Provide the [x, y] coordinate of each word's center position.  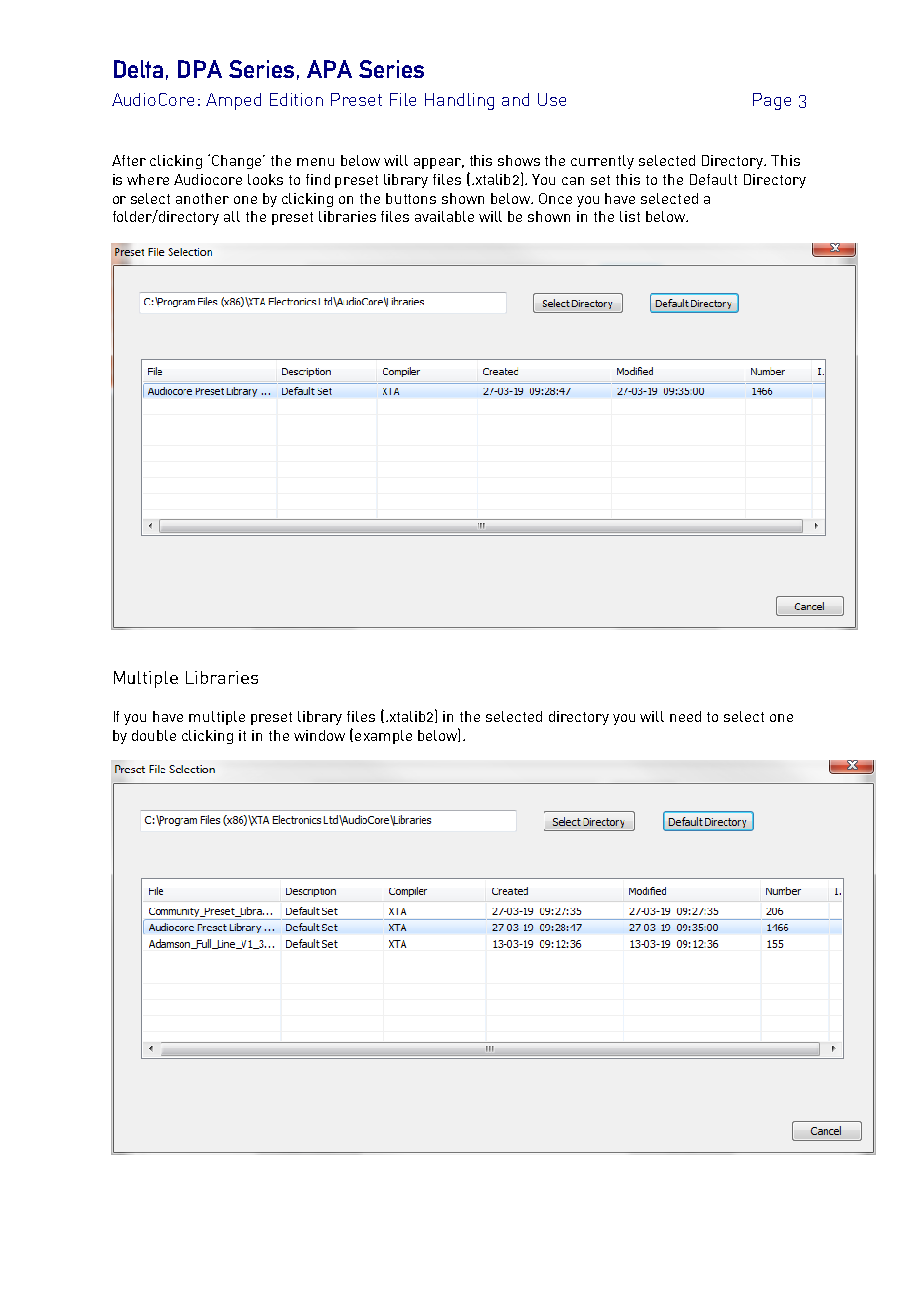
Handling [459, 101]
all [232, 216]
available [444, 216]
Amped [233, 101]
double [154, 735]
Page [772, 101]
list [630, 216]
